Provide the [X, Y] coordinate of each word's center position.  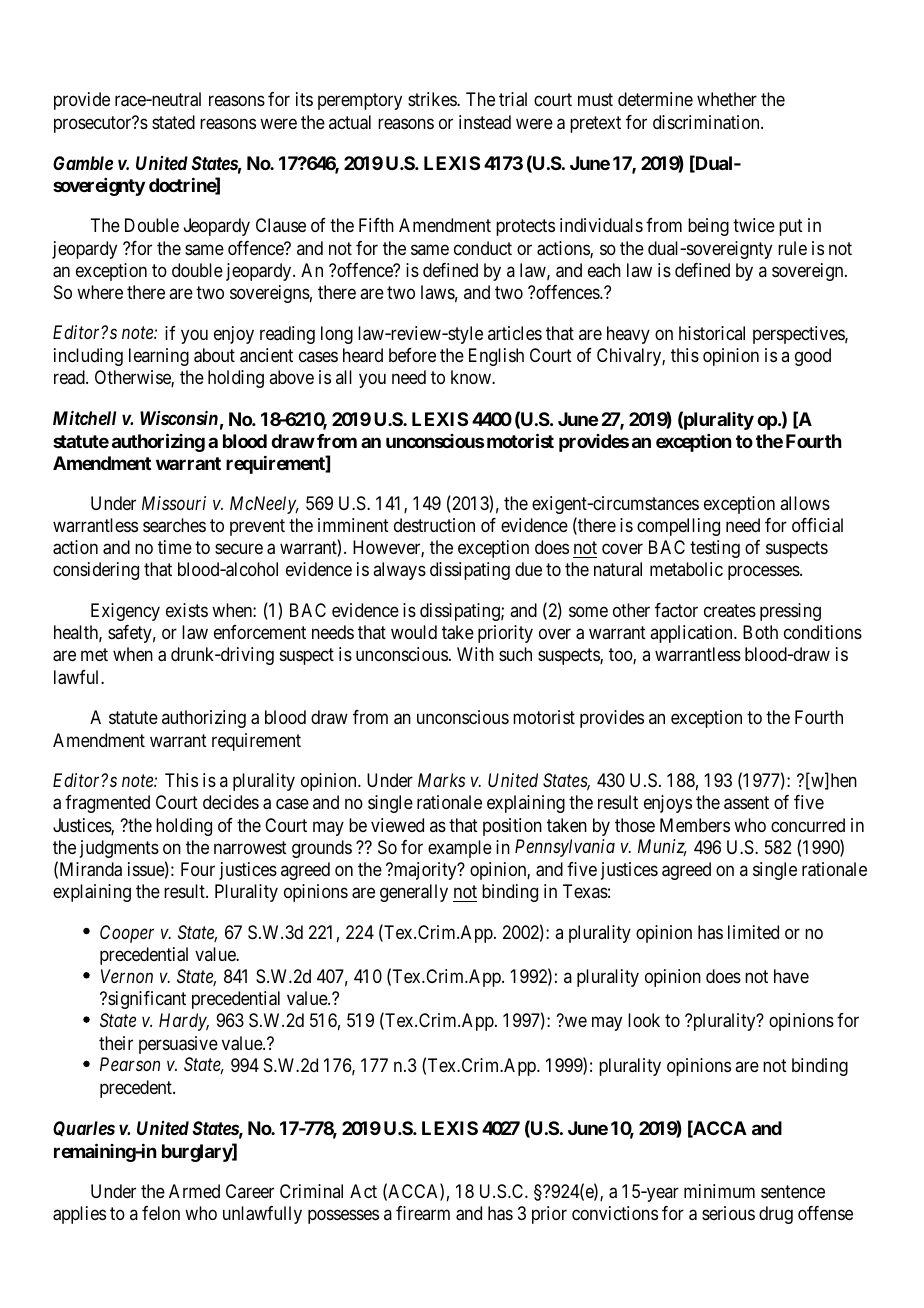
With [475, 654]
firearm [423, 1213]
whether [727, 99]
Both [760, 632]
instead [485, 122]
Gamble [83, 163]
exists [187, 610]
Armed [194, 1191]
